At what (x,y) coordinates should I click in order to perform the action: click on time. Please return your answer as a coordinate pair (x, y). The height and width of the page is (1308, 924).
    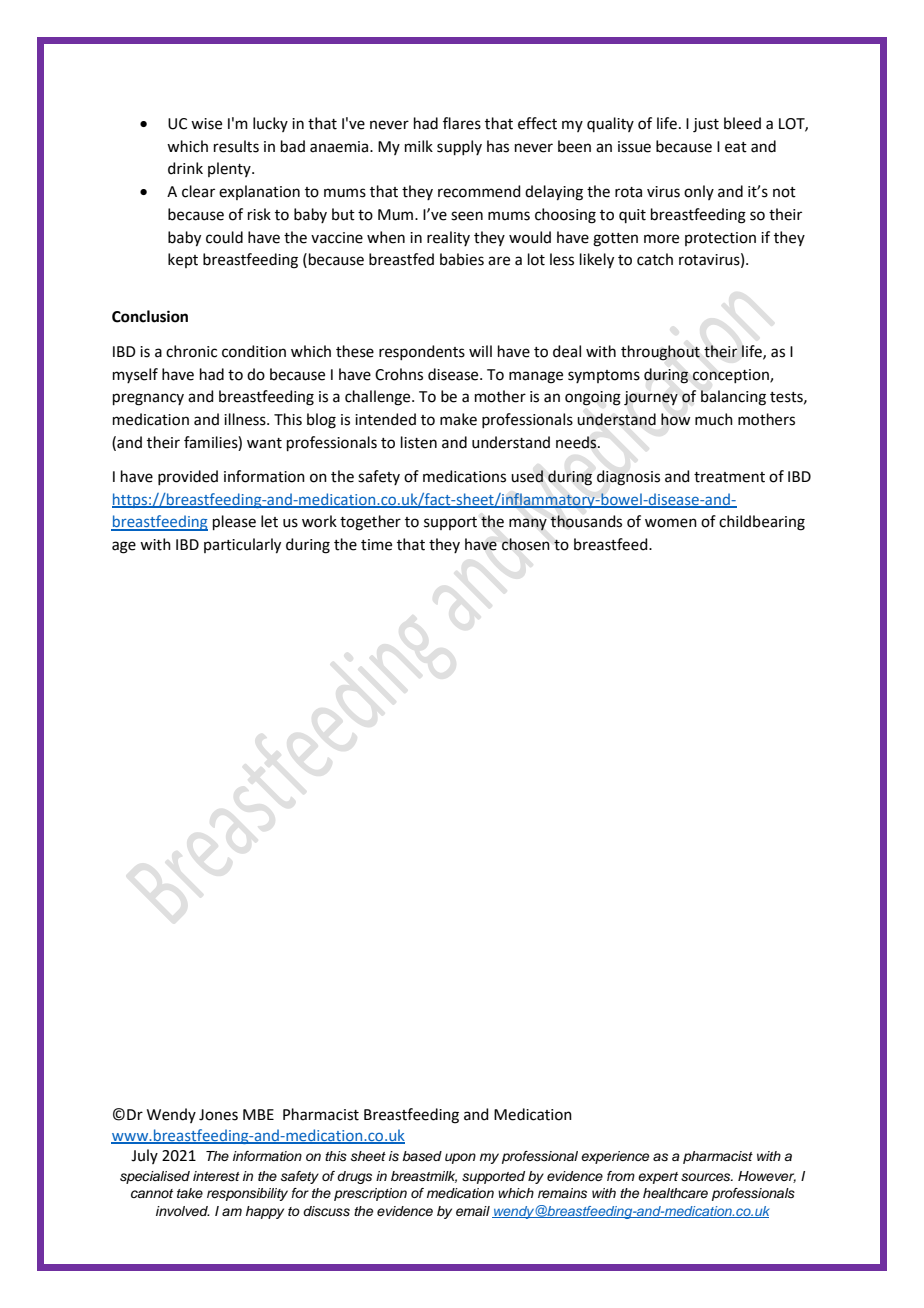
    Looking at the image, I should click on (376, 545).
